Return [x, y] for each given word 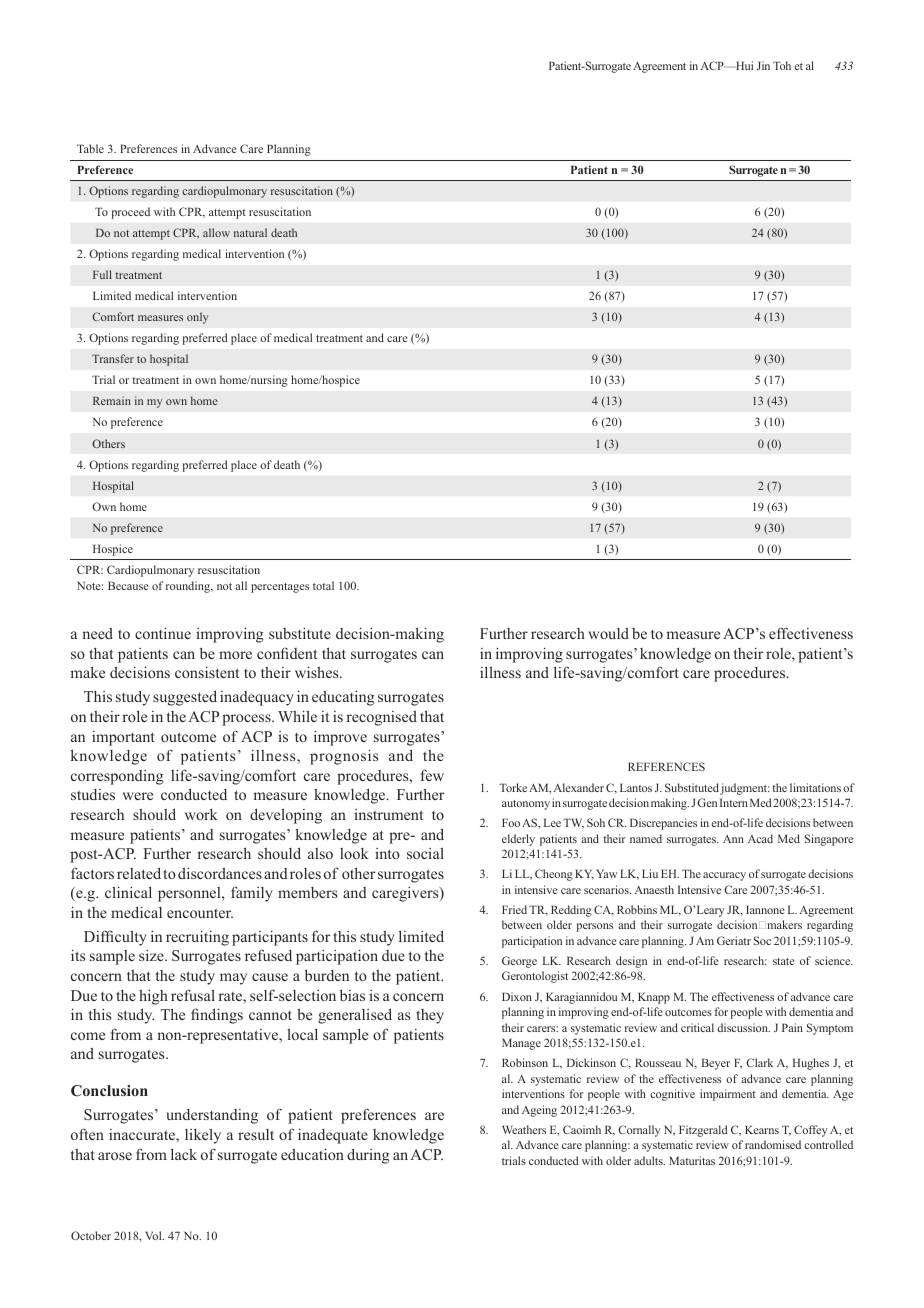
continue [163, 633]
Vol [154, 1235]
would [608, 633]
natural [250, 232]
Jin [763, 65]
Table [90, 148]
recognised [381, 718]
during [368, 1156]
